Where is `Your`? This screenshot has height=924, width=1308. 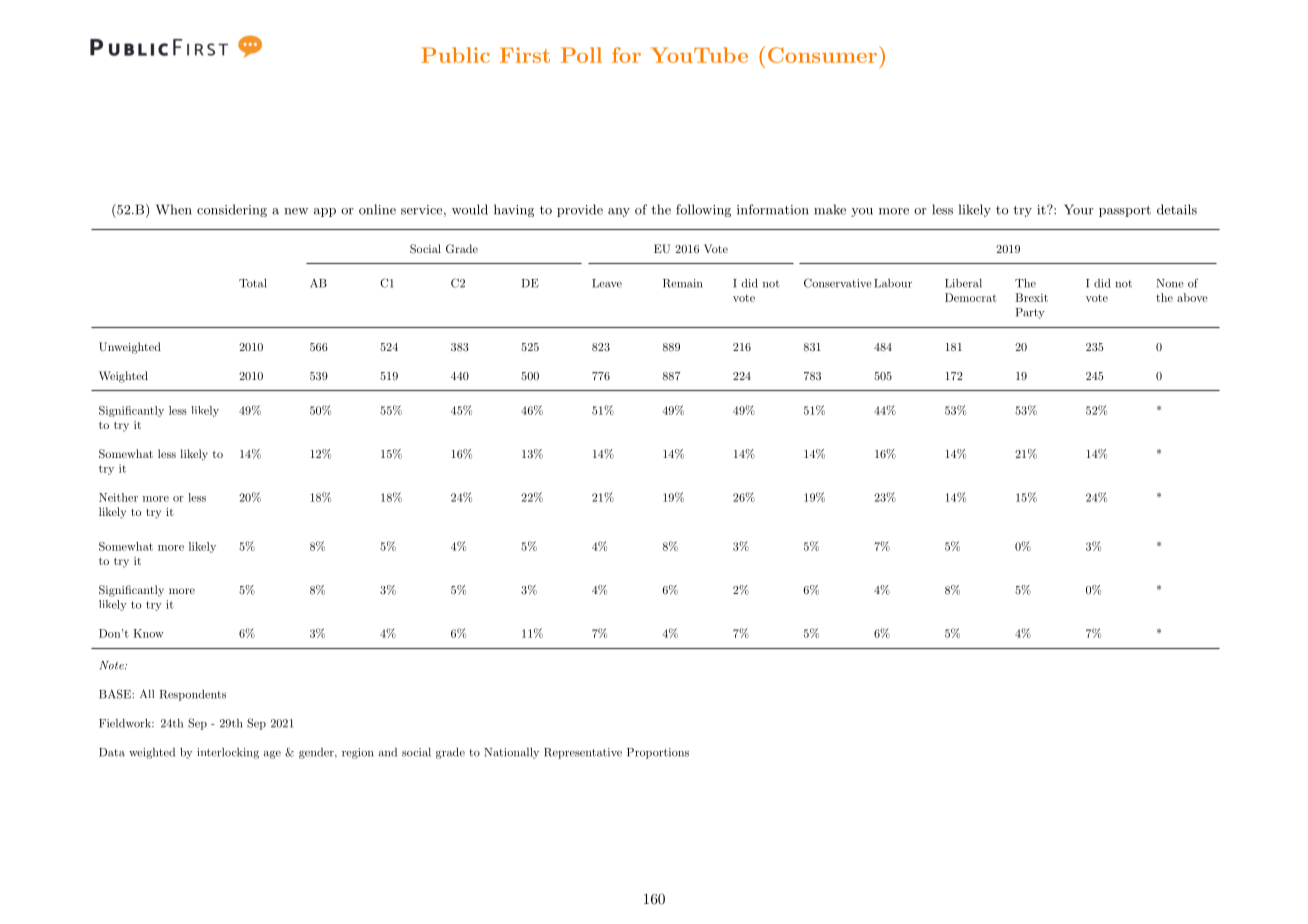
Your is located at coordinates (1079, 209).
